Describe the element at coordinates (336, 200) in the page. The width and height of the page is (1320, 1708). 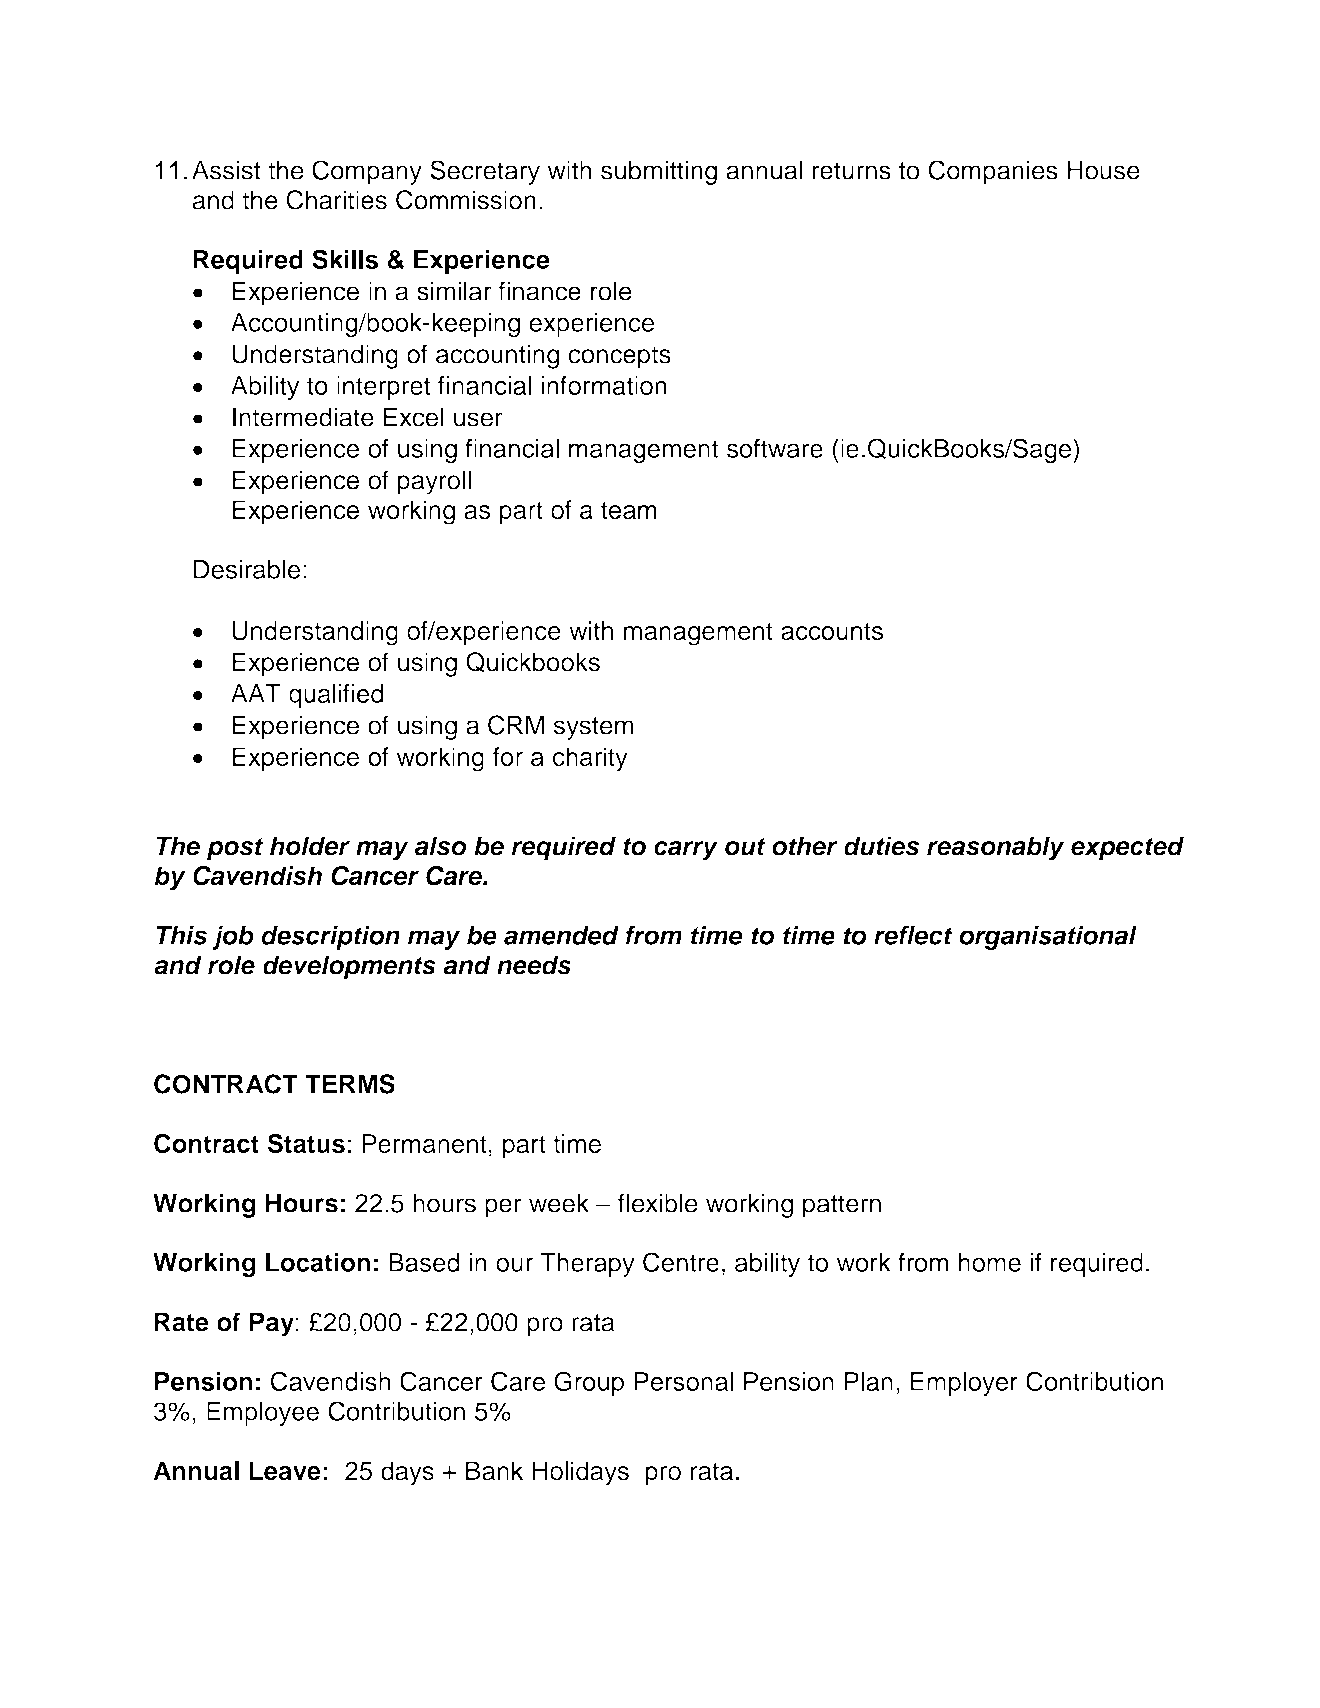
I see `Charities` at that location.
